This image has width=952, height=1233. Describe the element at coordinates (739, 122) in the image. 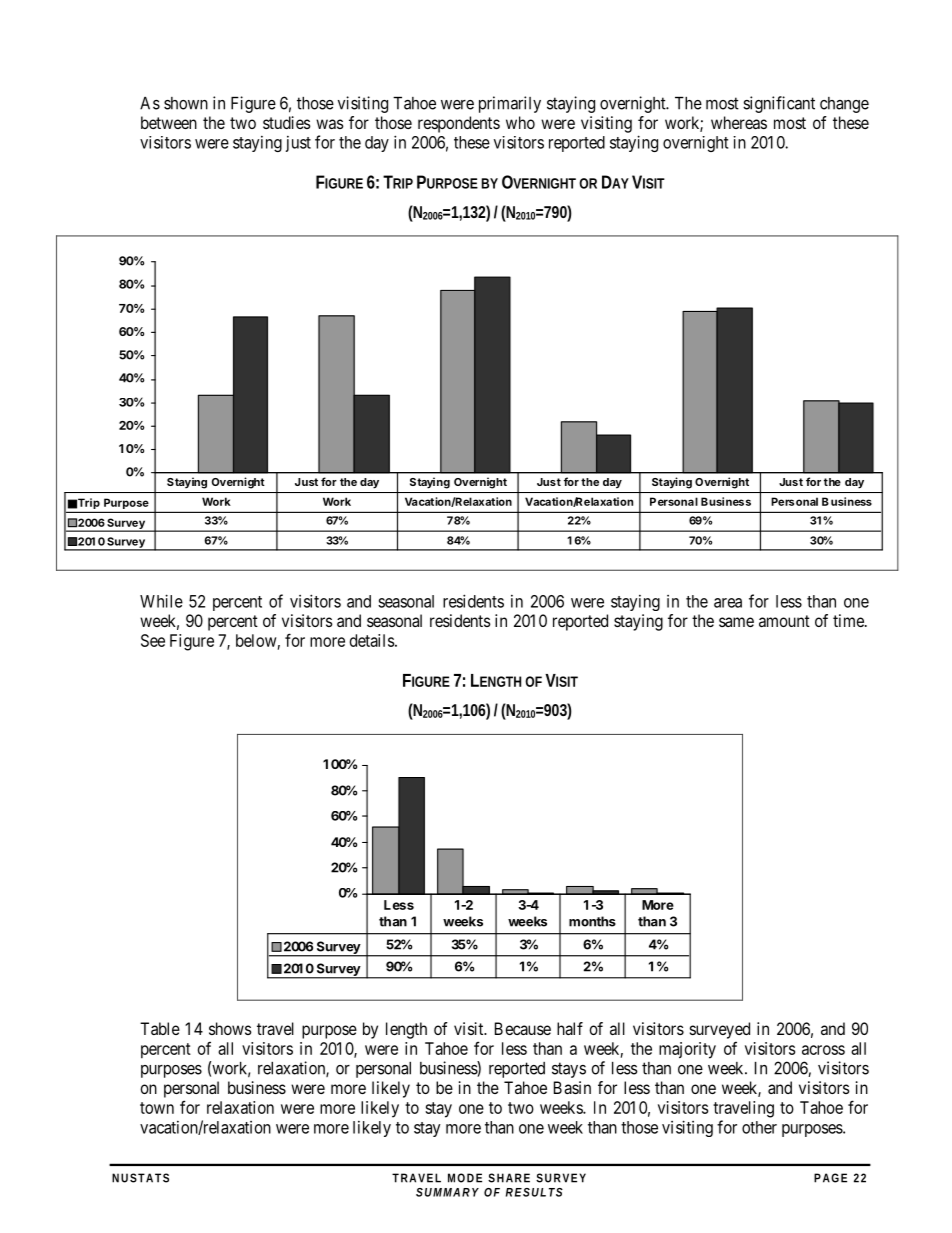

I see `whereas` at that location.
